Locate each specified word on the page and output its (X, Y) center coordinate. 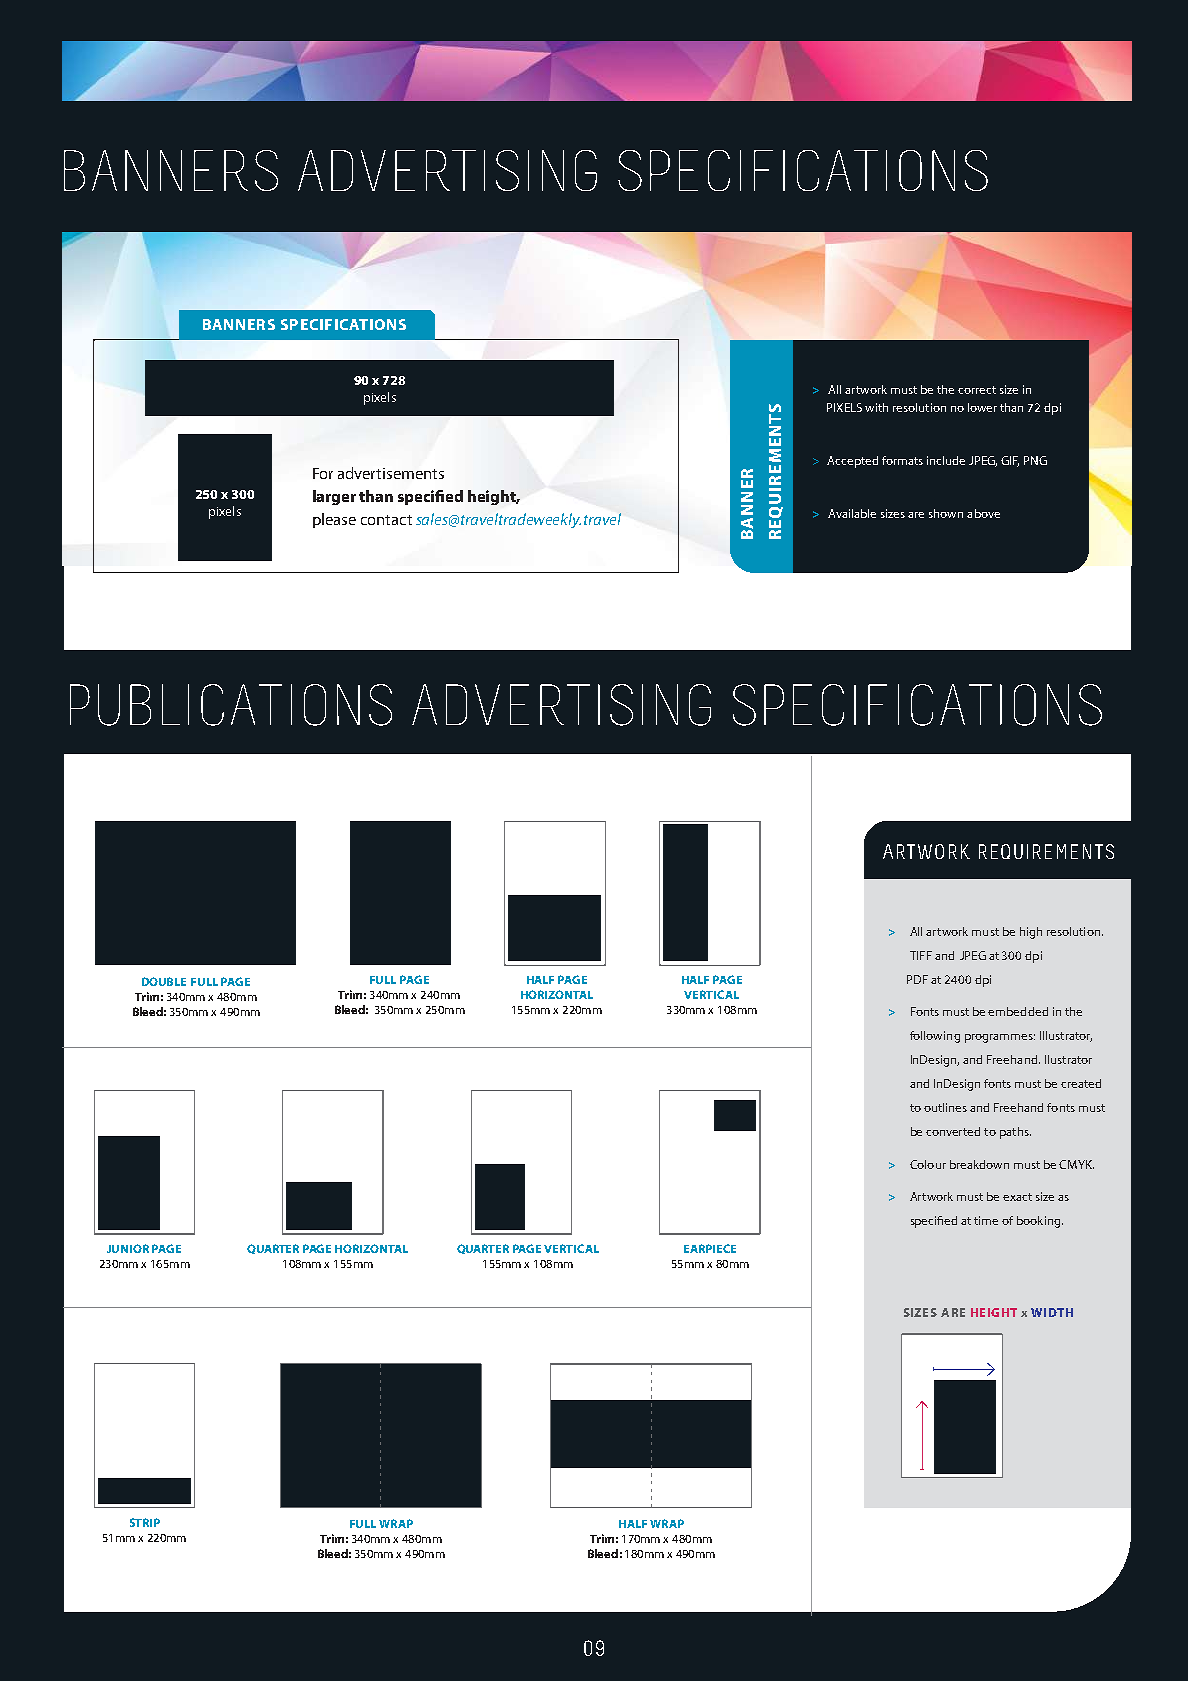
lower (982, 407)
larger (334, 497)
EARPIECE (710, 1248)
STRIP (145, 1522)
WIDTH (1052, 1312)
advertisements (391, 473)
